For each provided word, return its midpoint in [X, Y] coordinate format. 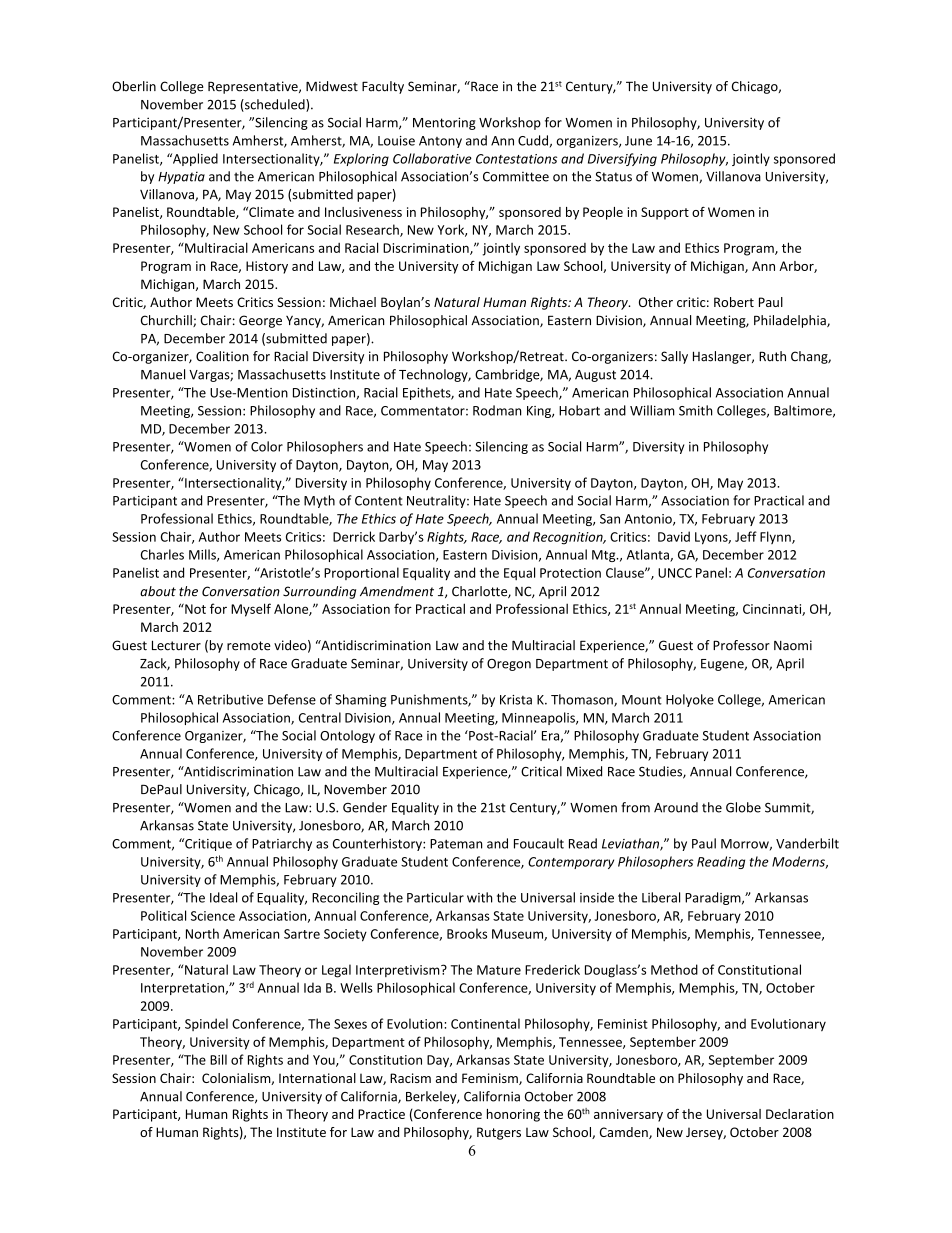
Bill [218, 1059]
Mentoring [444, 123]
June [638, 141]
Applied [194, 159]
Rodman [497, 410]
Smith [695, 410]
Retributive [230, 699]
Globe [743, 807]
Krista [516, 700]
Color [267, 446]
